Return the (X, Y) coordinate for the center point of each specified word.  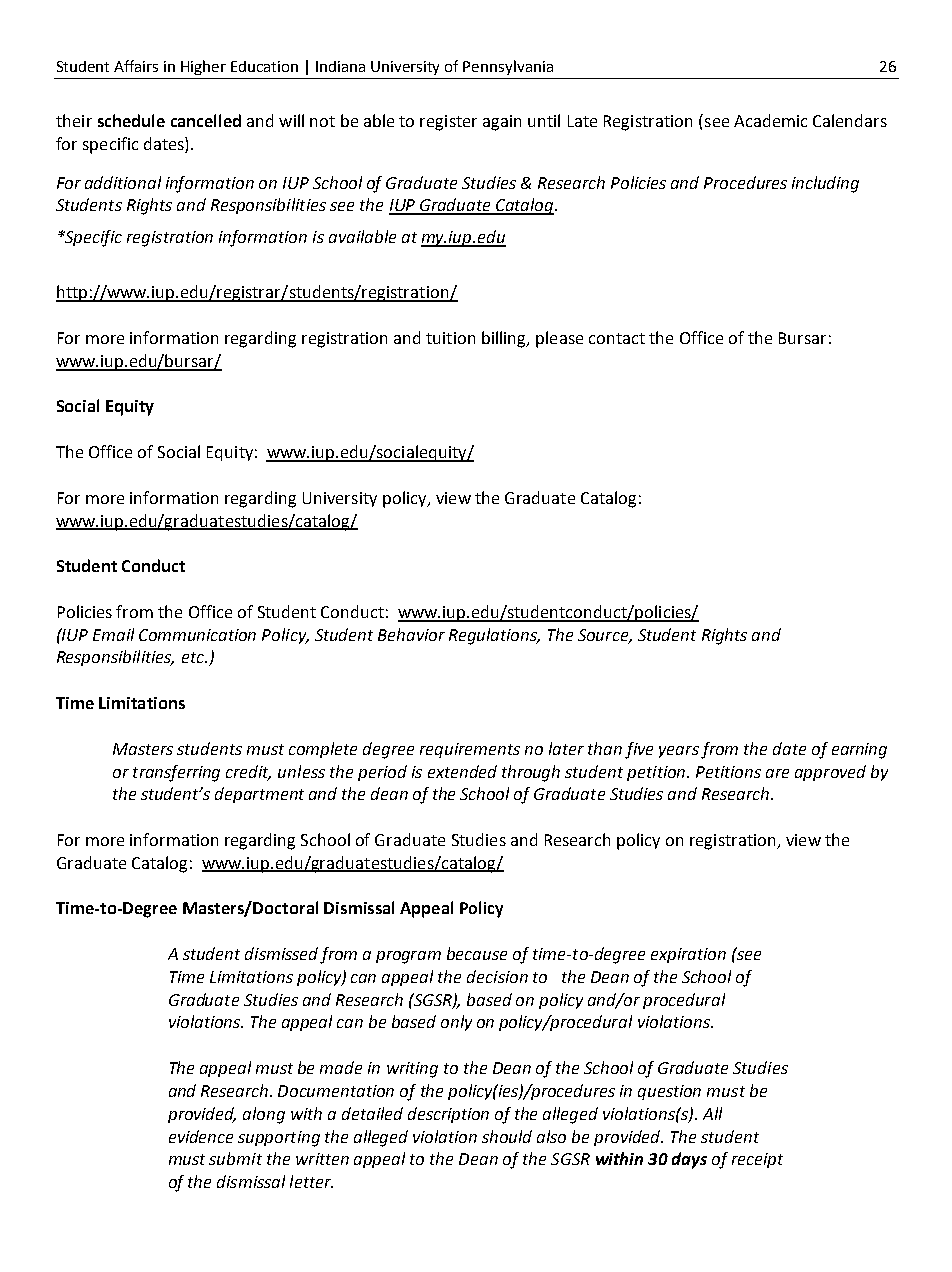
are (777, 773)
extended (462, 771)
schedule (131, 120)
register (448, 123)
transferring (176, 773)
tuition (450, 338)
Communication (197, 635)
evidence (201, 1136)
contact (617, 338)
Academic (770, 120)
